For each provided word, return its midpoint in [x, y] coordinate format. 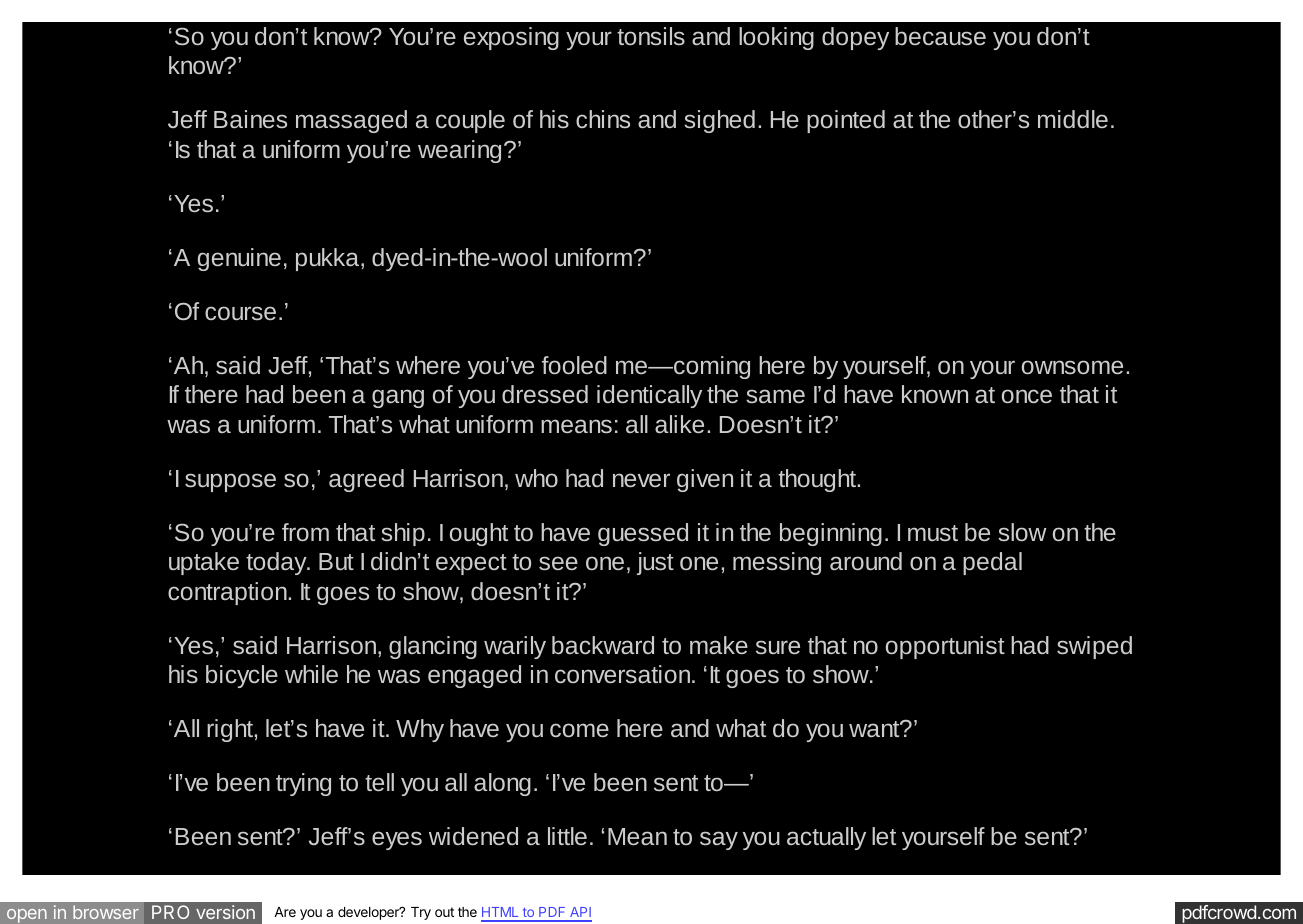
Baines [250, 119]
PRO [170, 912]
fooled [574, 365]
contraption [228, 593]
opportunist [945, 647]
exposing [511, 38]
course [240, 313]
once [1027, 396]
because [940, 36]
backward [603, 645]
